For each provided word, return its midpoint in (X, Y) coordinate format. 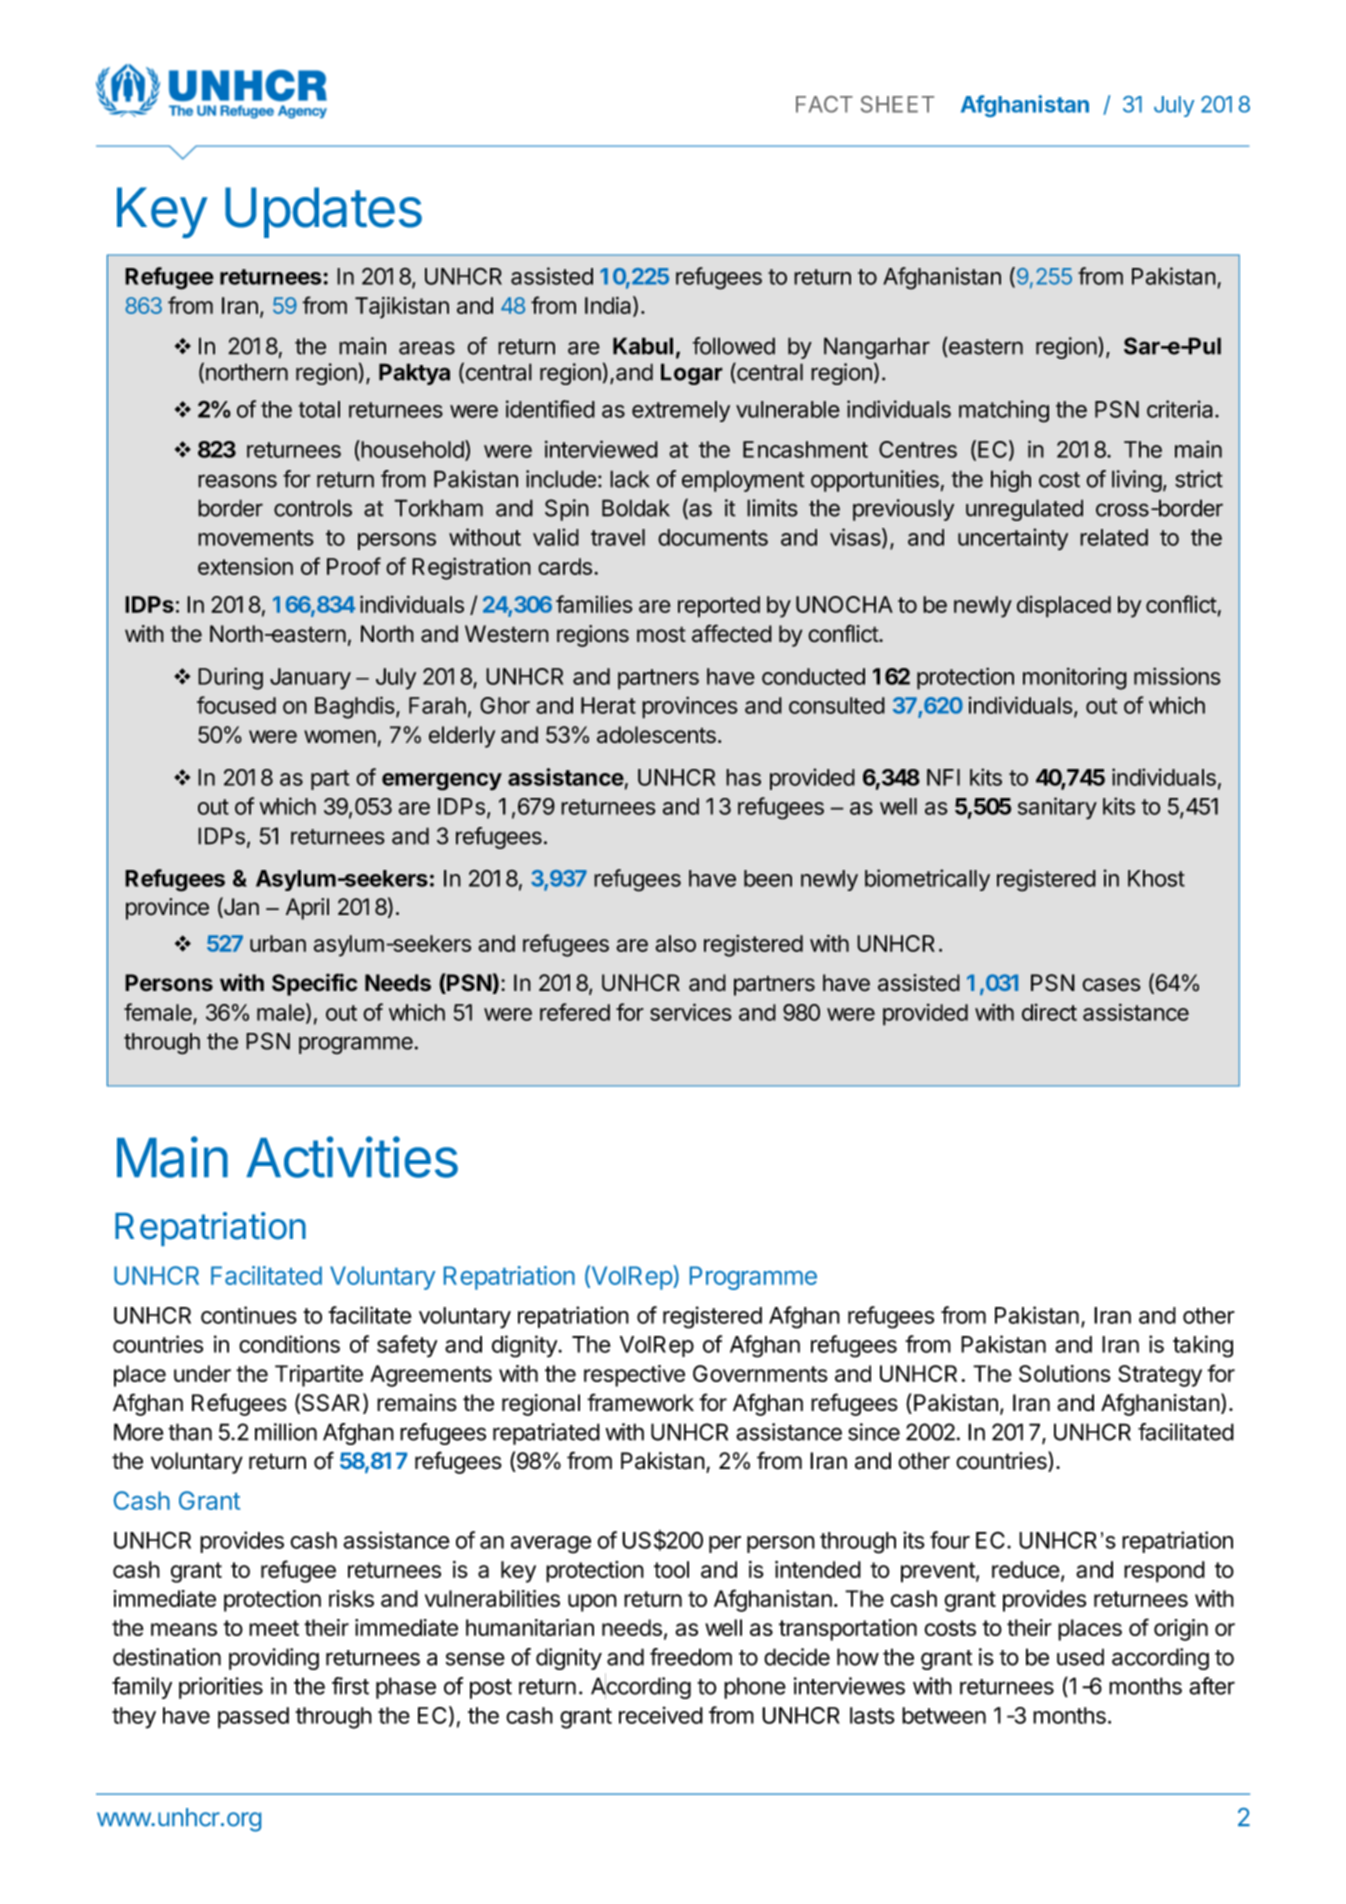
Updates (323, 212)
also (675, 943)
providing (274, 1659)
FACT (824, 104)
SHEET (897, 104)
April (307, 909)
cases (1111, 985)
